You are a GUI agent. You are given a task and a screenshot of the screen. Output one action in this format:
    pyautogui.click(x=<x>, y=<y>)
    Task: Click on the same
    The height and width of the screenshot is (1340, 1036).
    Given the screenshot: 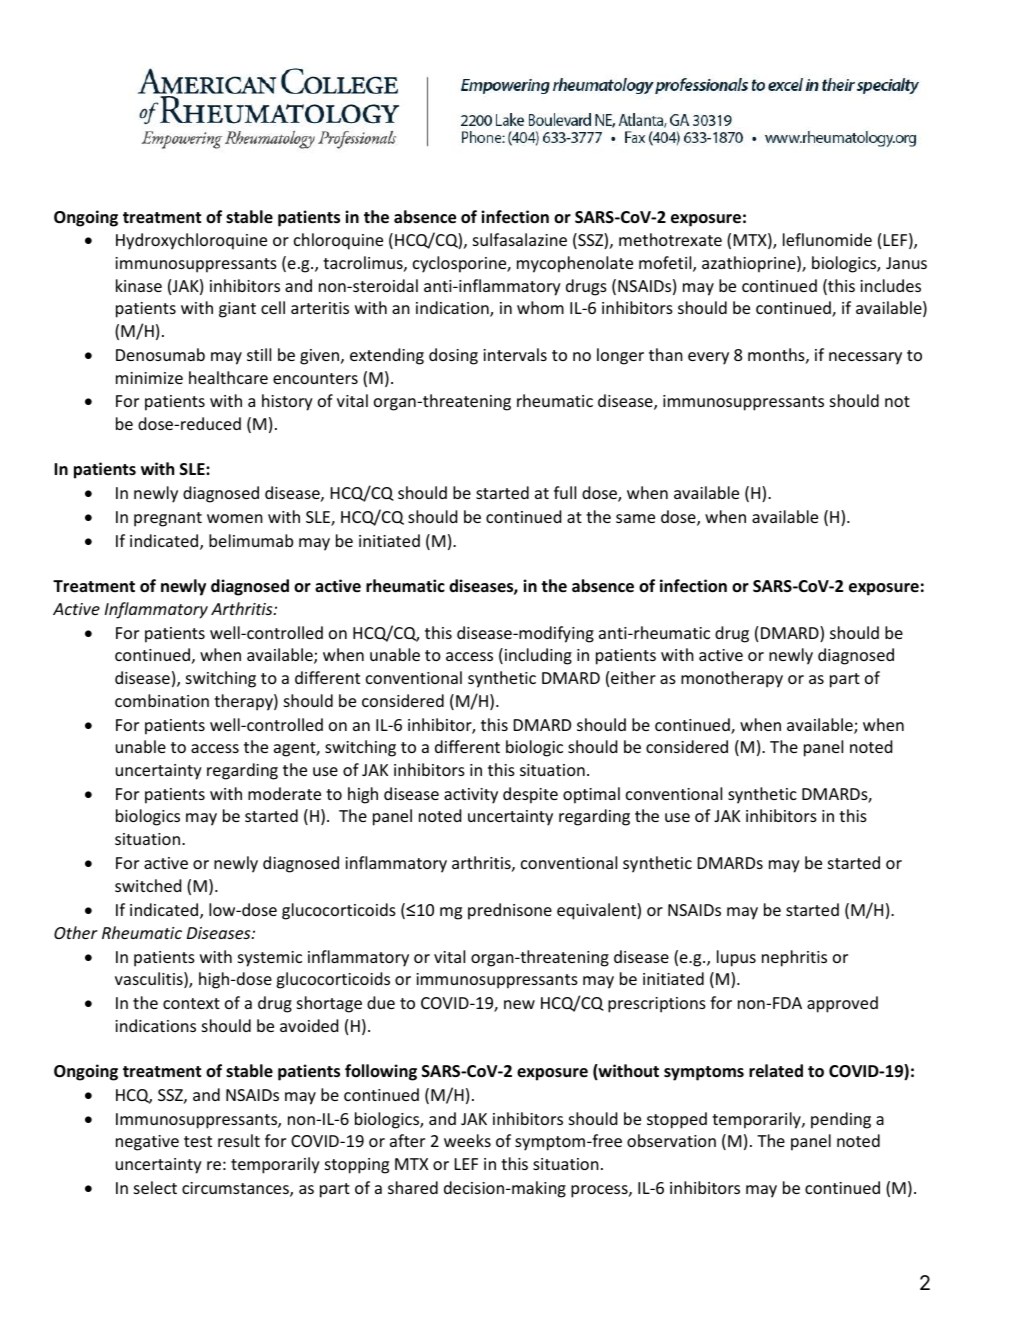 What is the action you would take?
    pyautogui.click(x=635, y=518)
